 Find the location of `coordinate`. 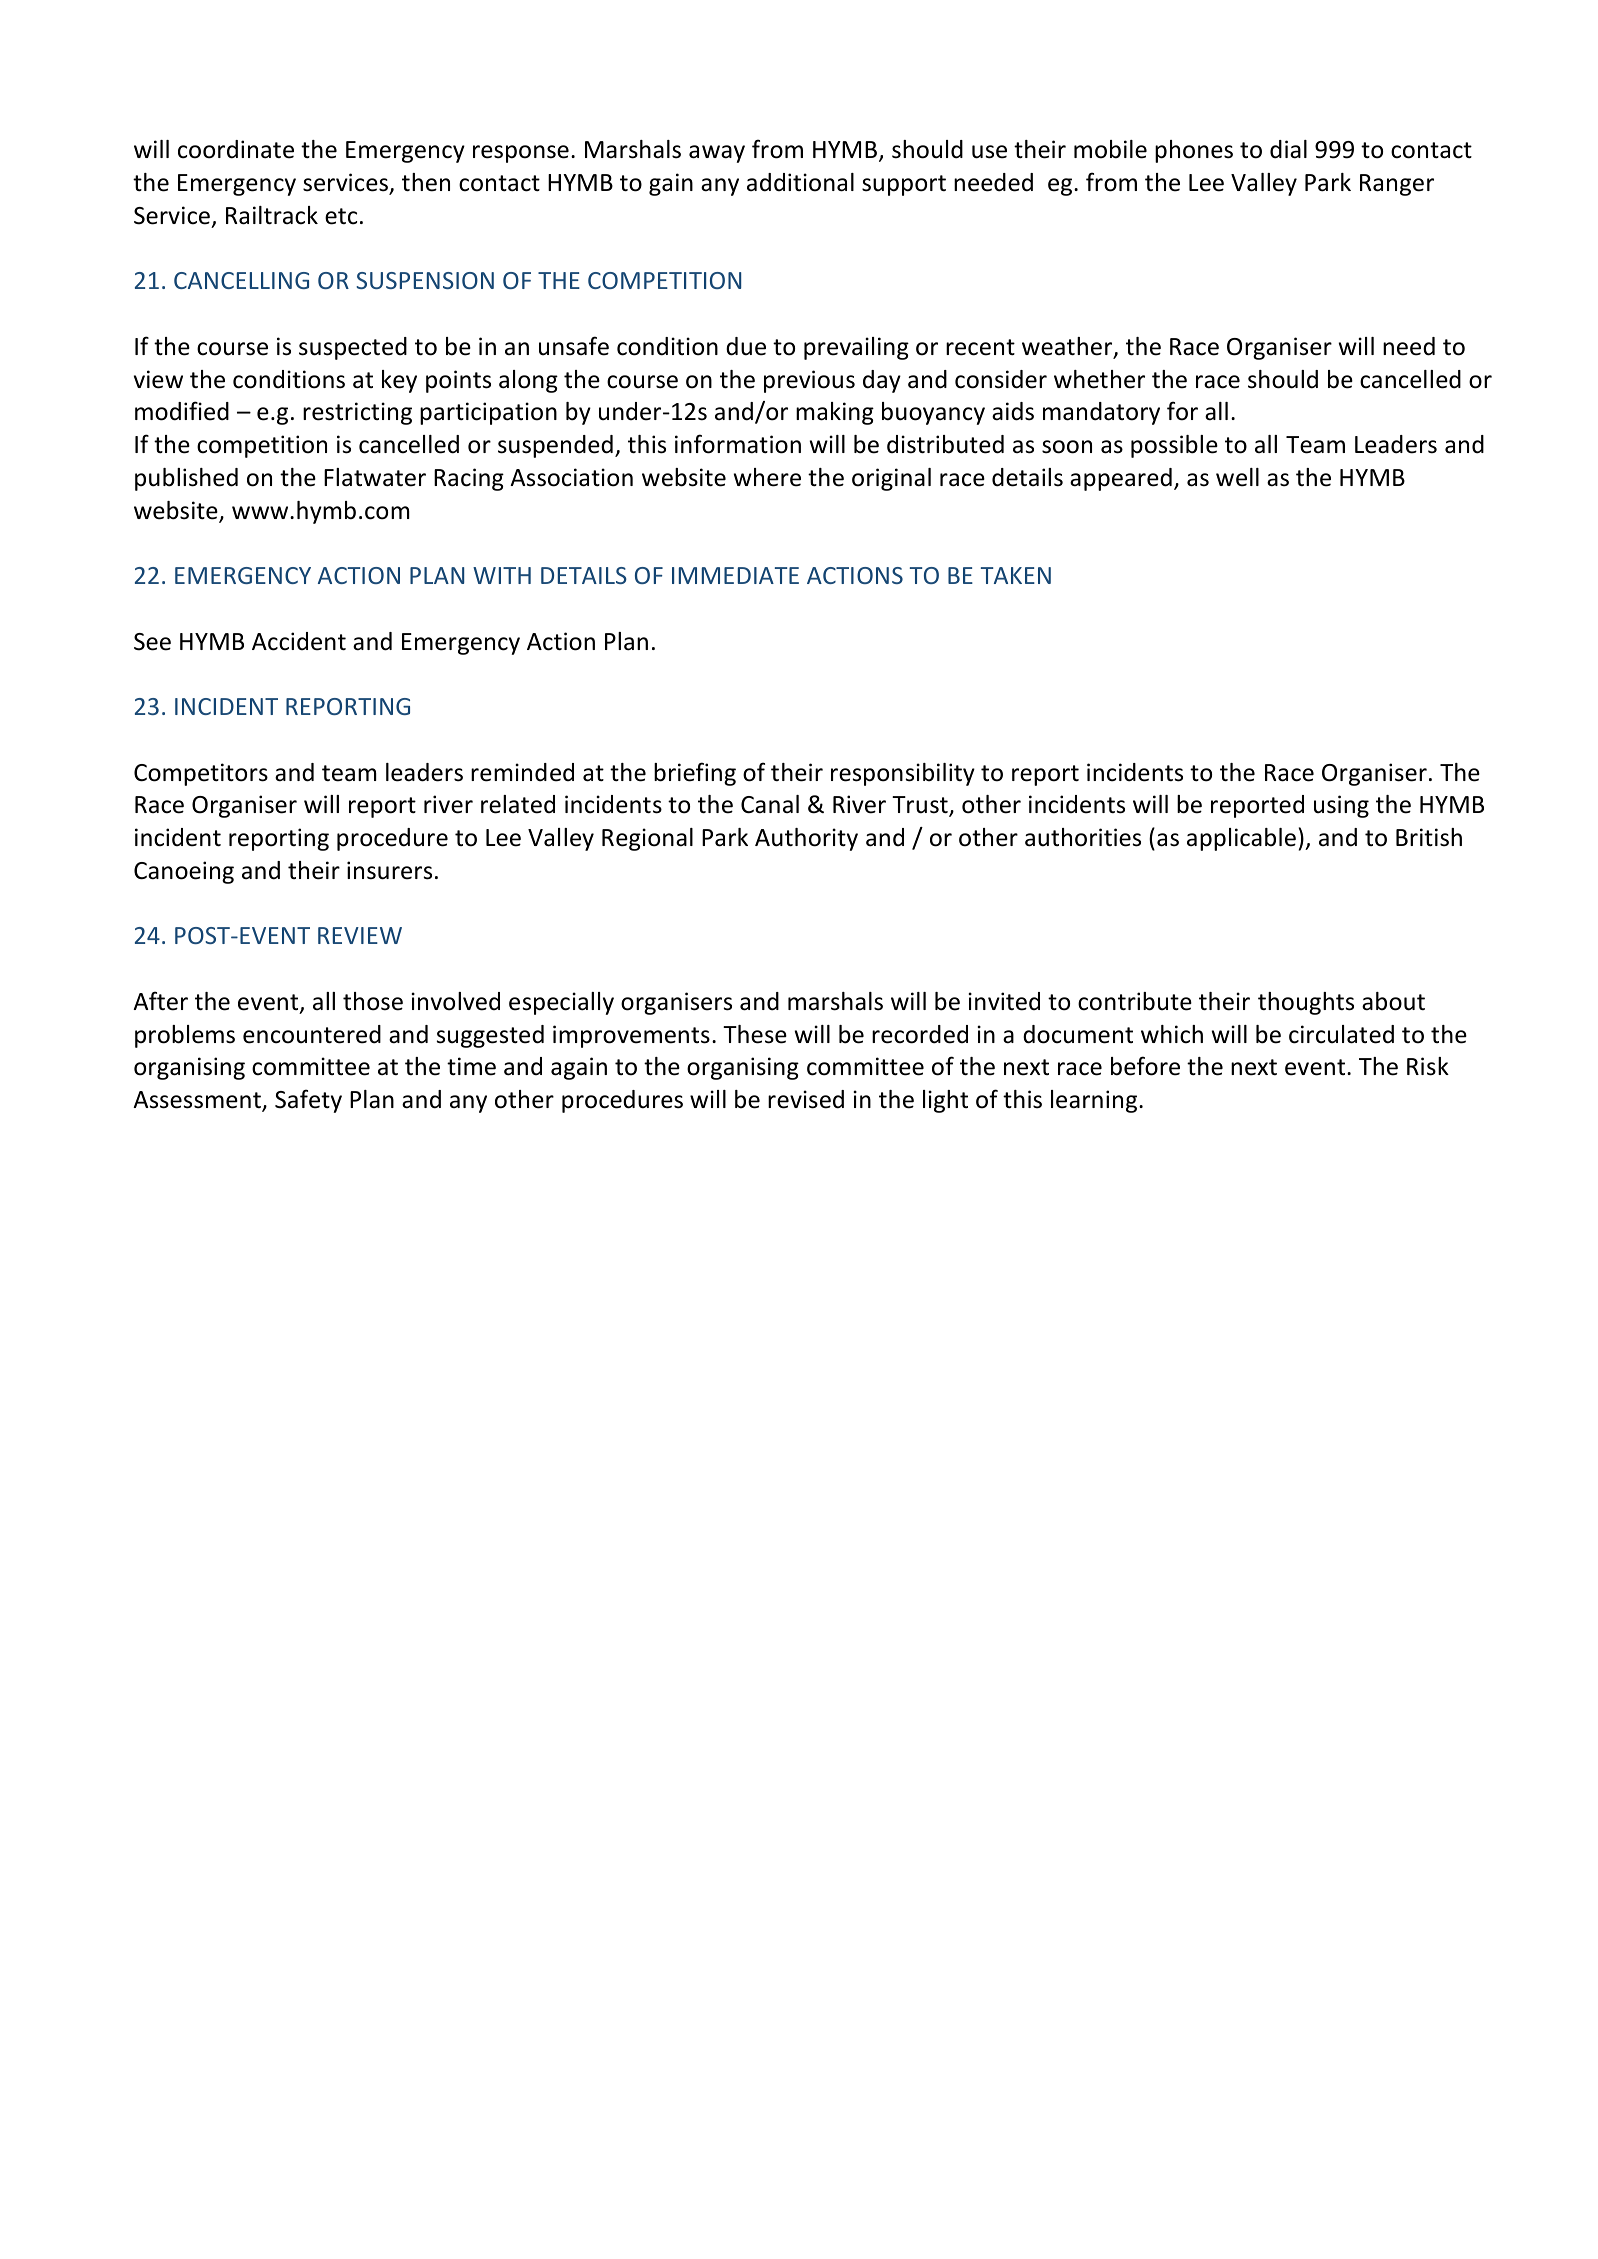

coordinate is located at coordinates (236, 149).
